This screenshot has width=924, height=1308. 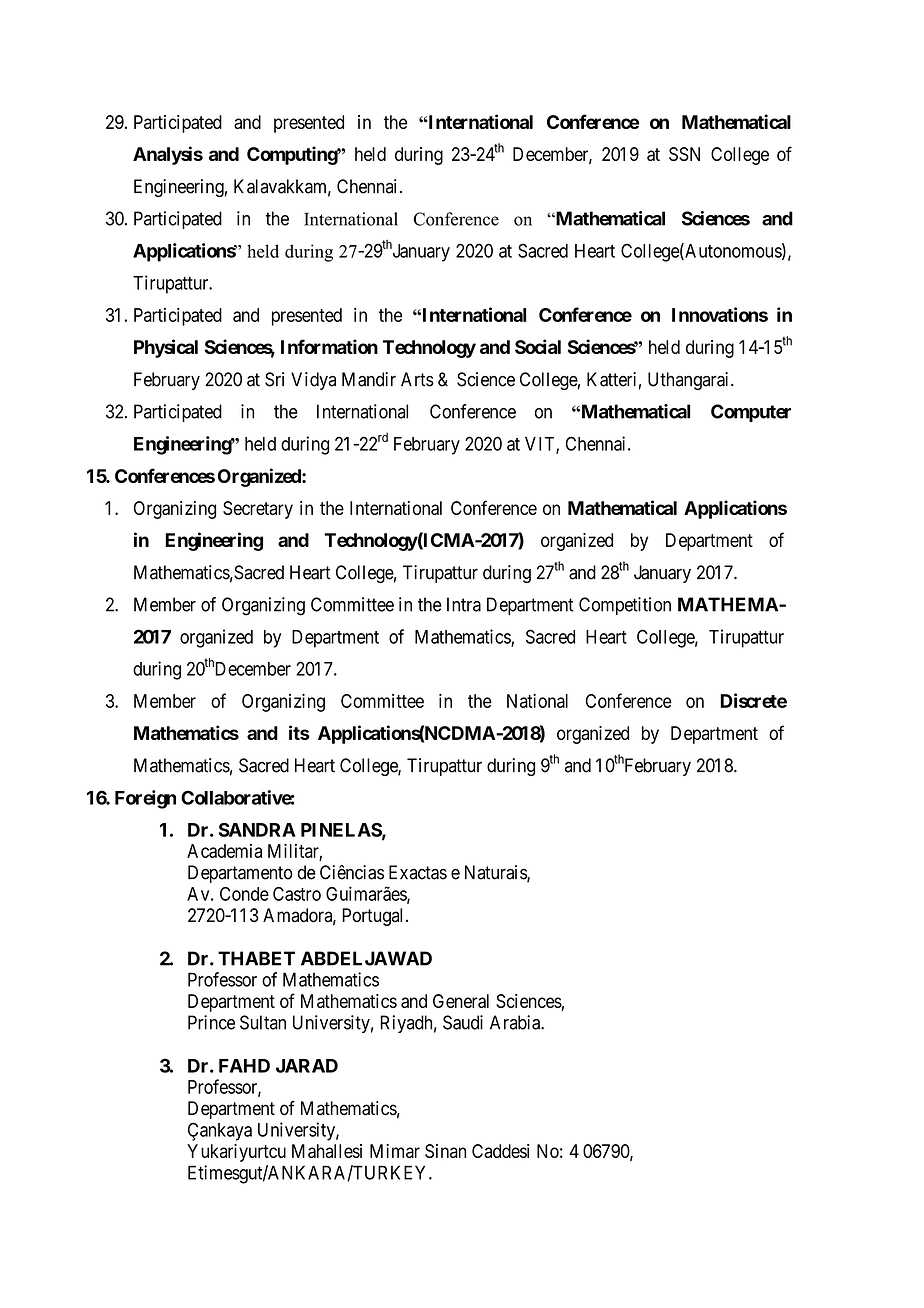 What do you see at coordinates (211, 1022) in the screenshot?
I see `Prince` at bounding box center [211, 1022].
